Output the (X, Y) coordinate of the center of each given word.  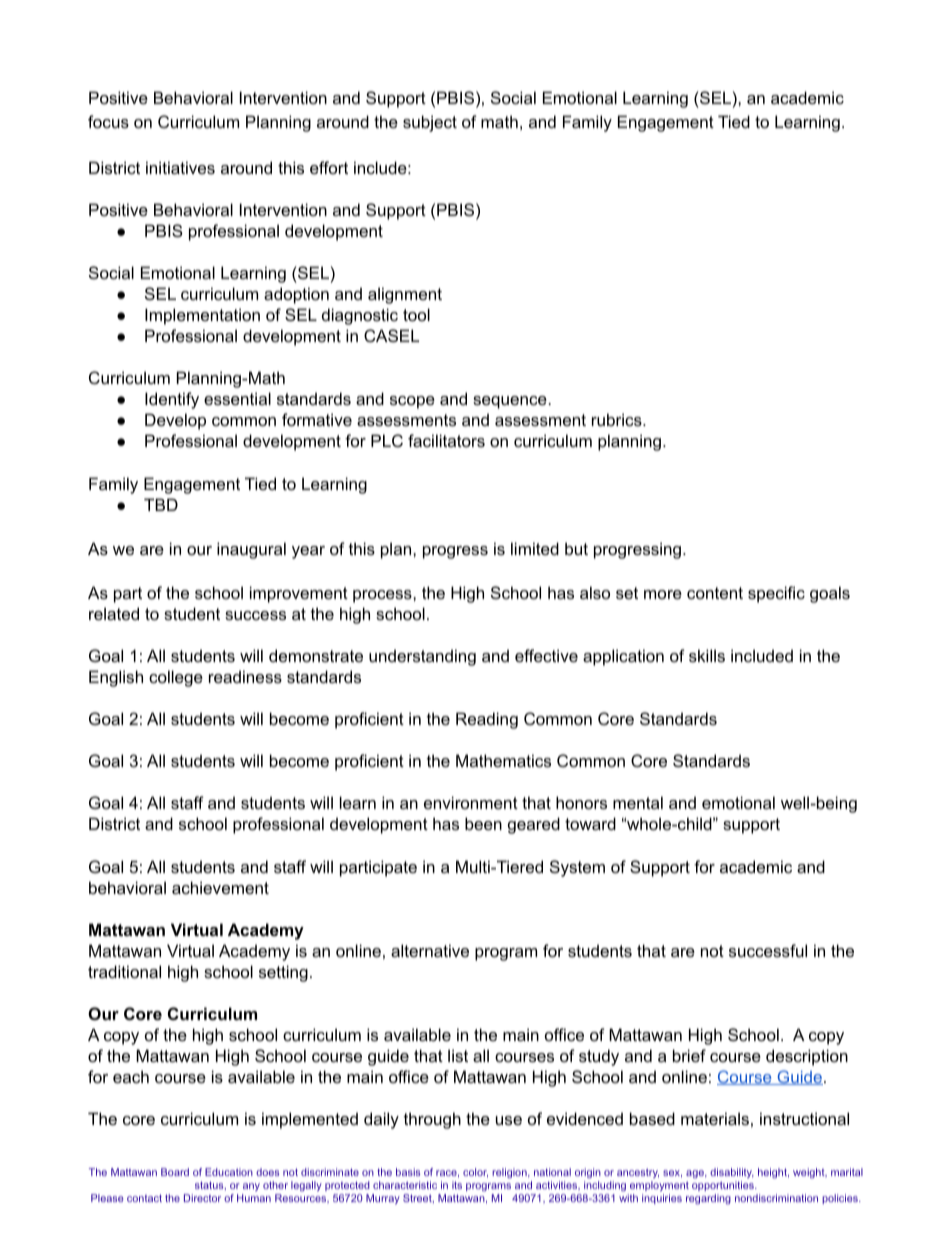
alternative (430, 950)
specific (776, 594)
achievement (220, 887)
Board (175, 1172)
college (176, 678)
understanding (422, 657)
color (475, 1173)
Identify (172, 400)
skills (707, 655)
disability (732, 1175)
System (577, 868)
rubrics (618, 419)
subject (430, 123)
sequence (510, 402)
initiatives (180, 167)
